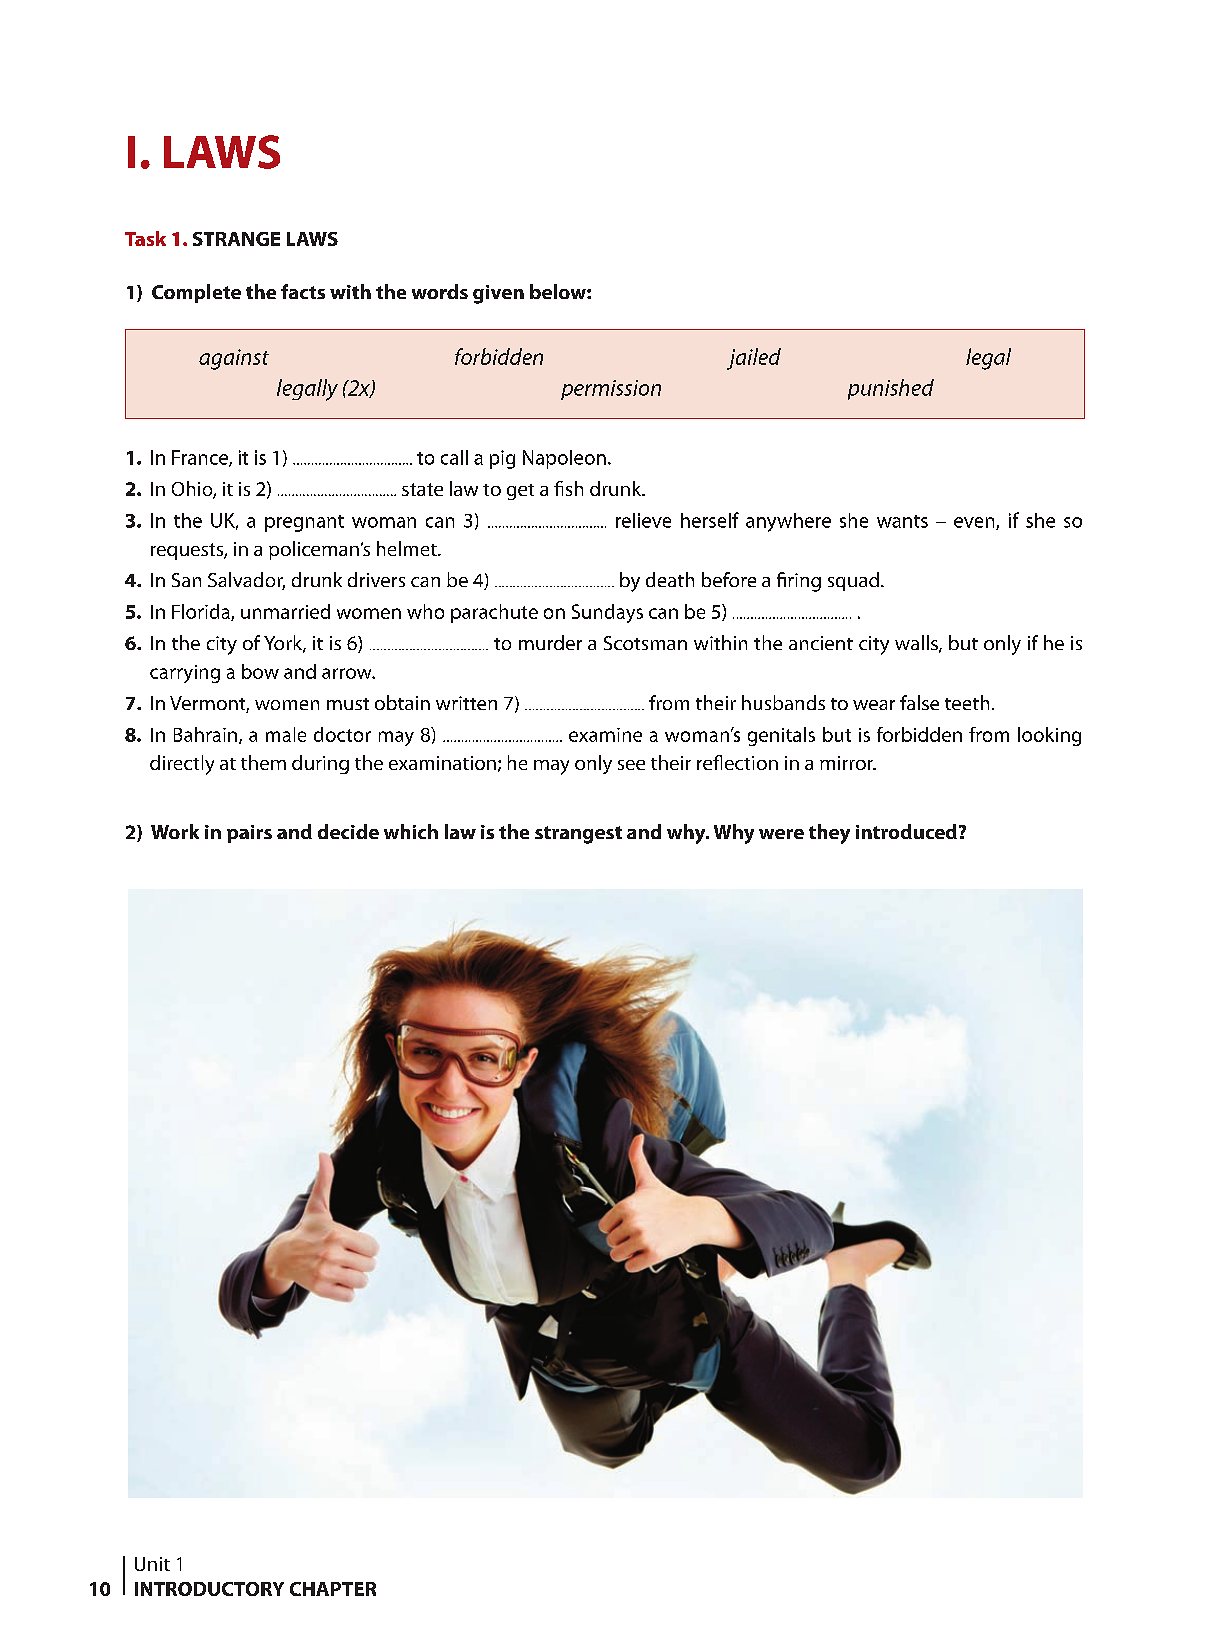 The width and height of the image is (1205, 1646). What do you see at coordinates (559, 291) in the image?
I see `below` at bounding box center [559, 291].
